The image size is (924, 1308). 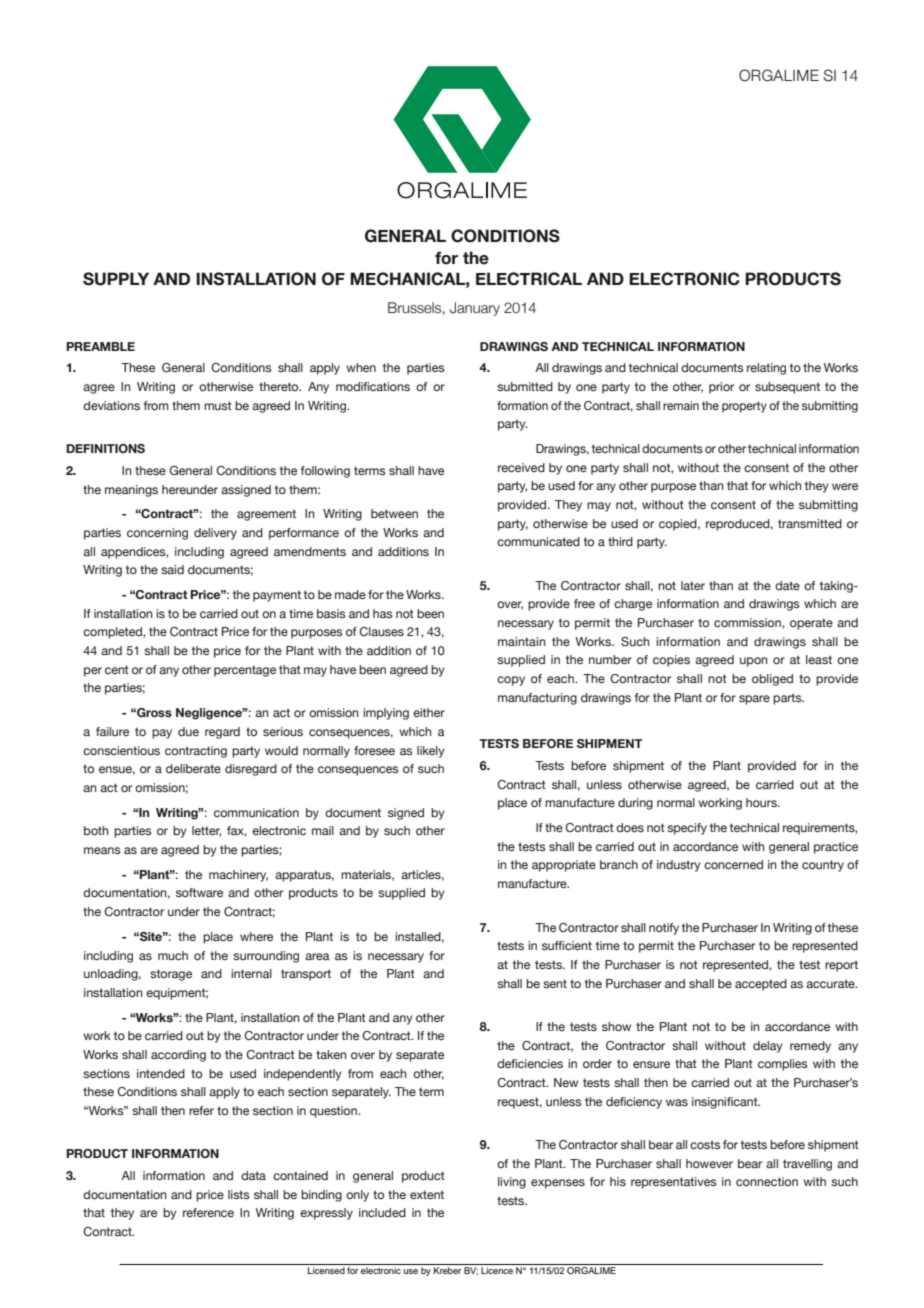 What do you see at coordinates (199, 892) in the document?
I see `software` at bounding box center [199, 892].
